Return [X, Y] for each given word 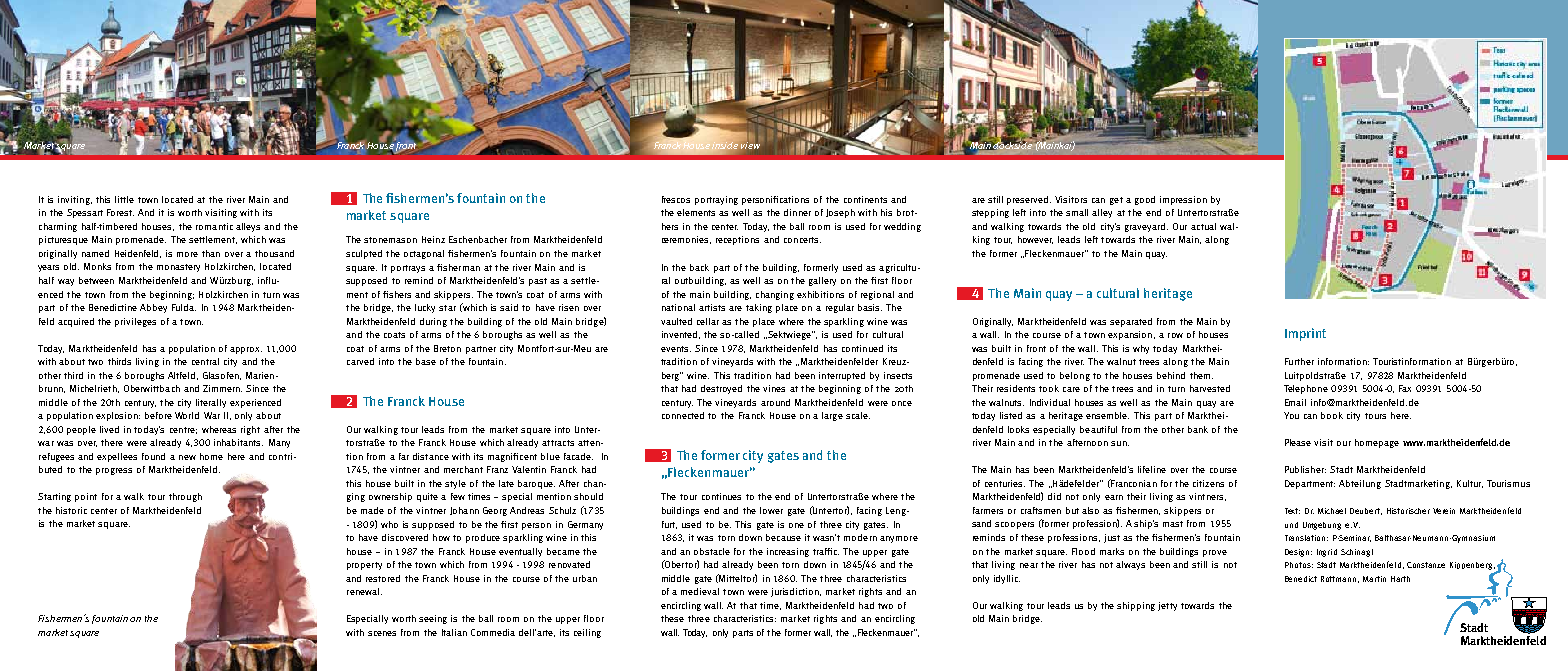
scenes [382, 633]
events [676, 349]
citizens [1208, 483]
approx [246, 350]
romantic [214, 226]
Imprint [1305, 334]
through [185, 497]
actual [1203, 226]
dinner [797, 212]
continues [721, 496]
